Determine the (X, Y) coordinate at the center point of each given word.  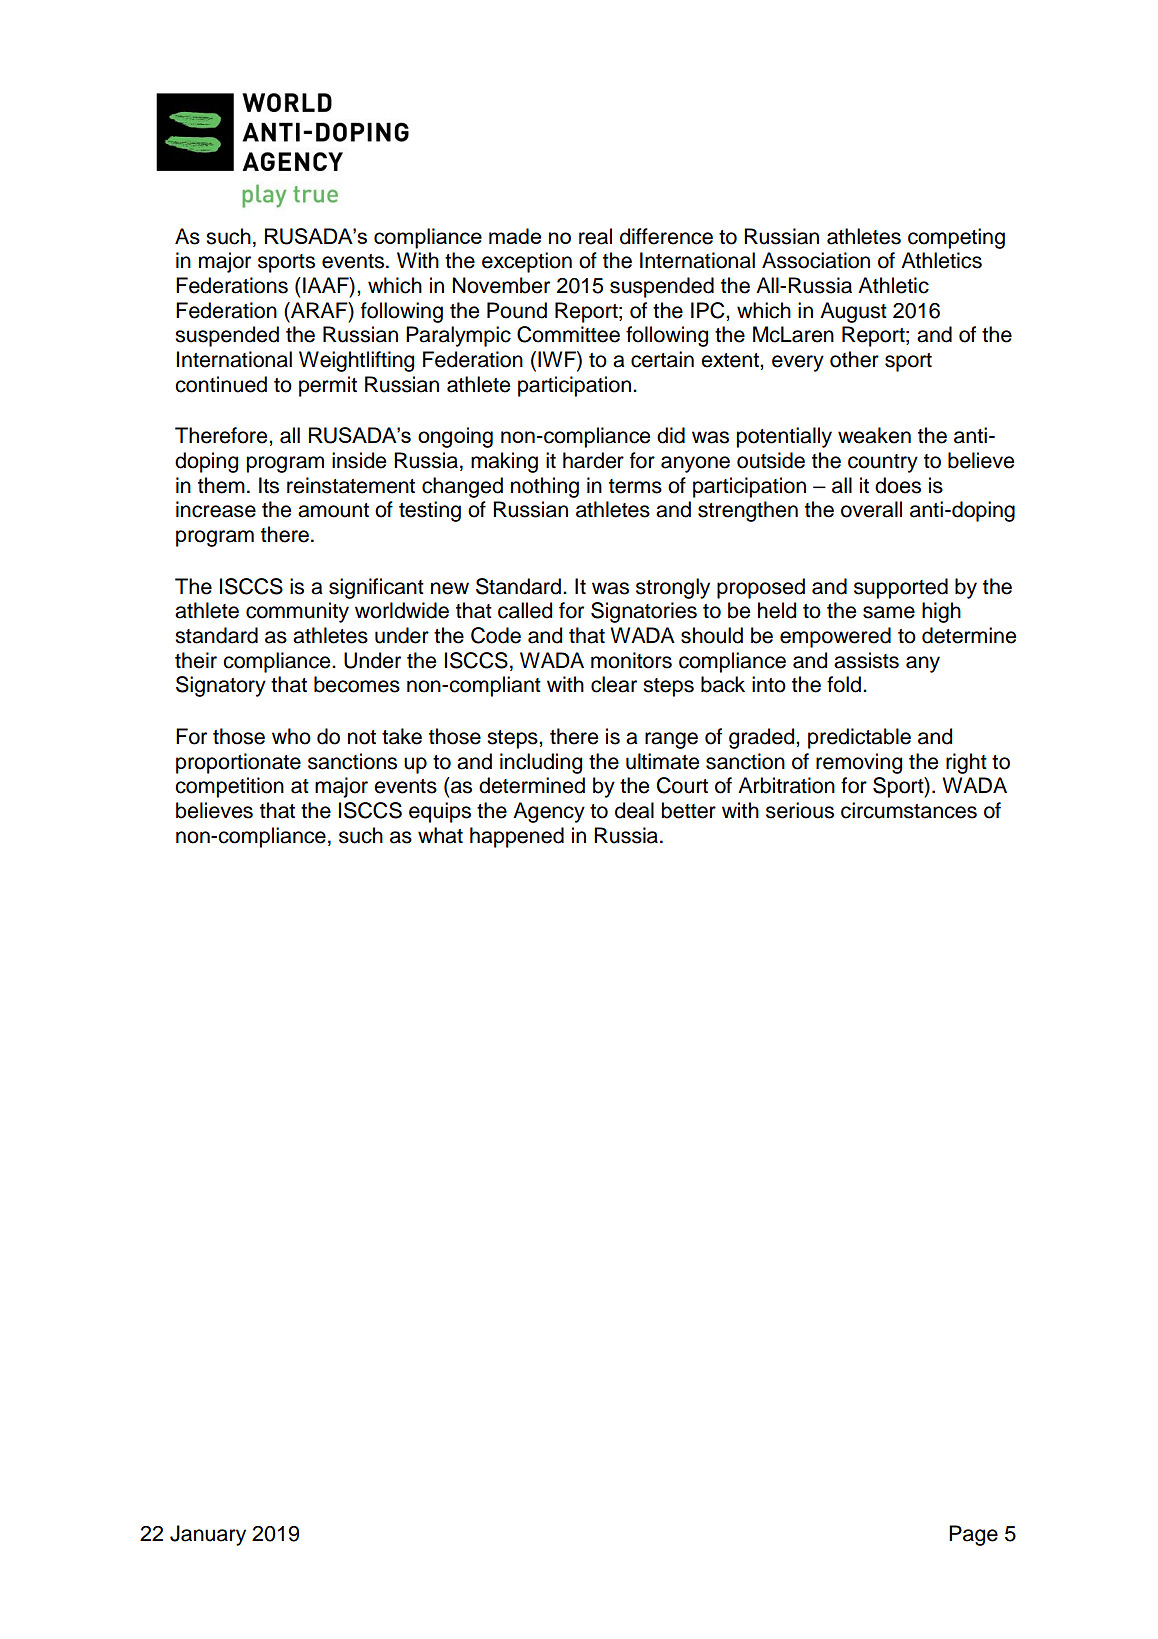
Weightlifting (356, 361)
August (853, 312)
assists (866, 660)
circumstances (909, 810)
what (440, 835)
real (595, 236)
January (208, 1535)
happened (517, 837)
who (291, 736)
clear (614, 684)
